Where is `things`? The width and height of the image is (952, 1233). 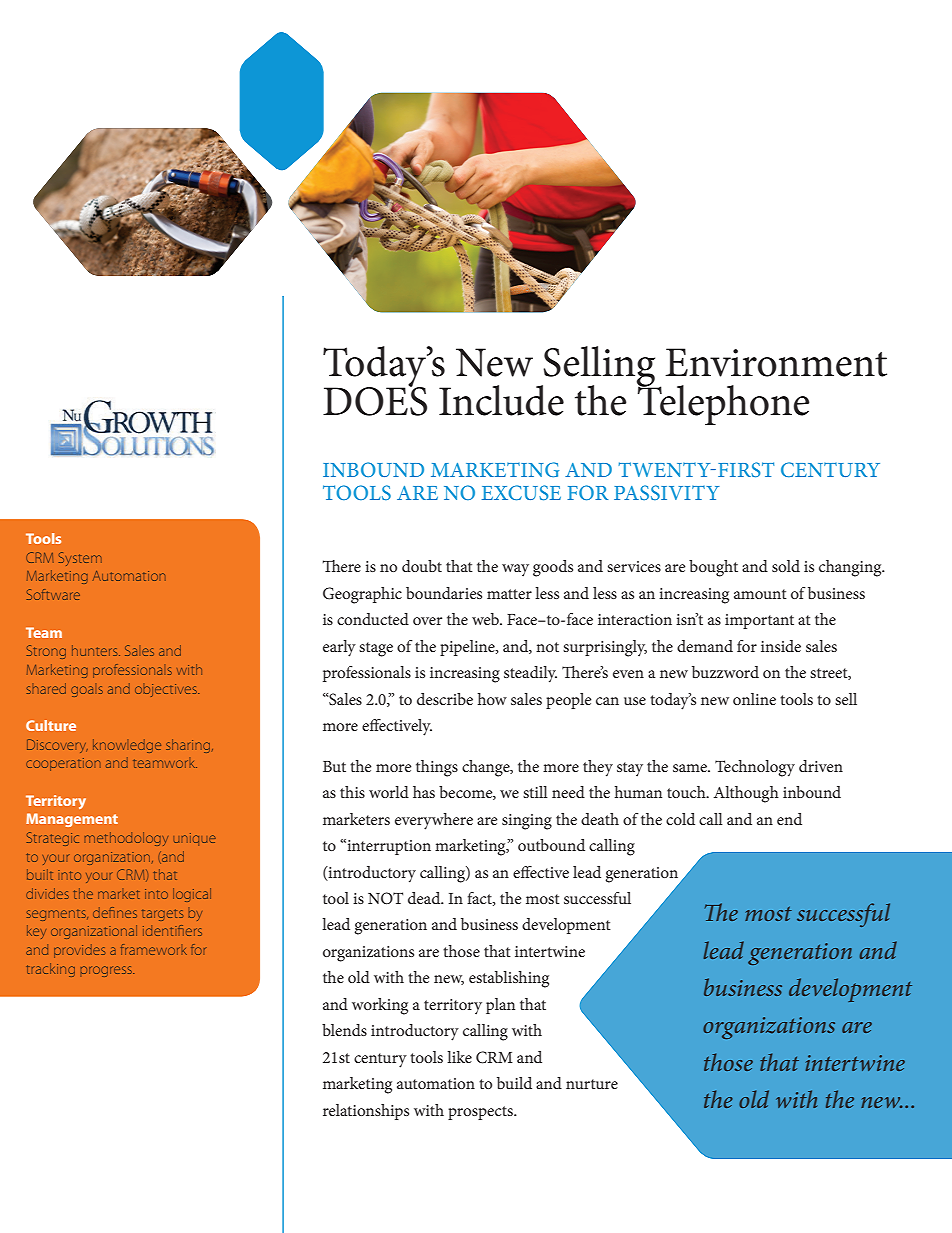
things is located at coordinates (437, 768).
